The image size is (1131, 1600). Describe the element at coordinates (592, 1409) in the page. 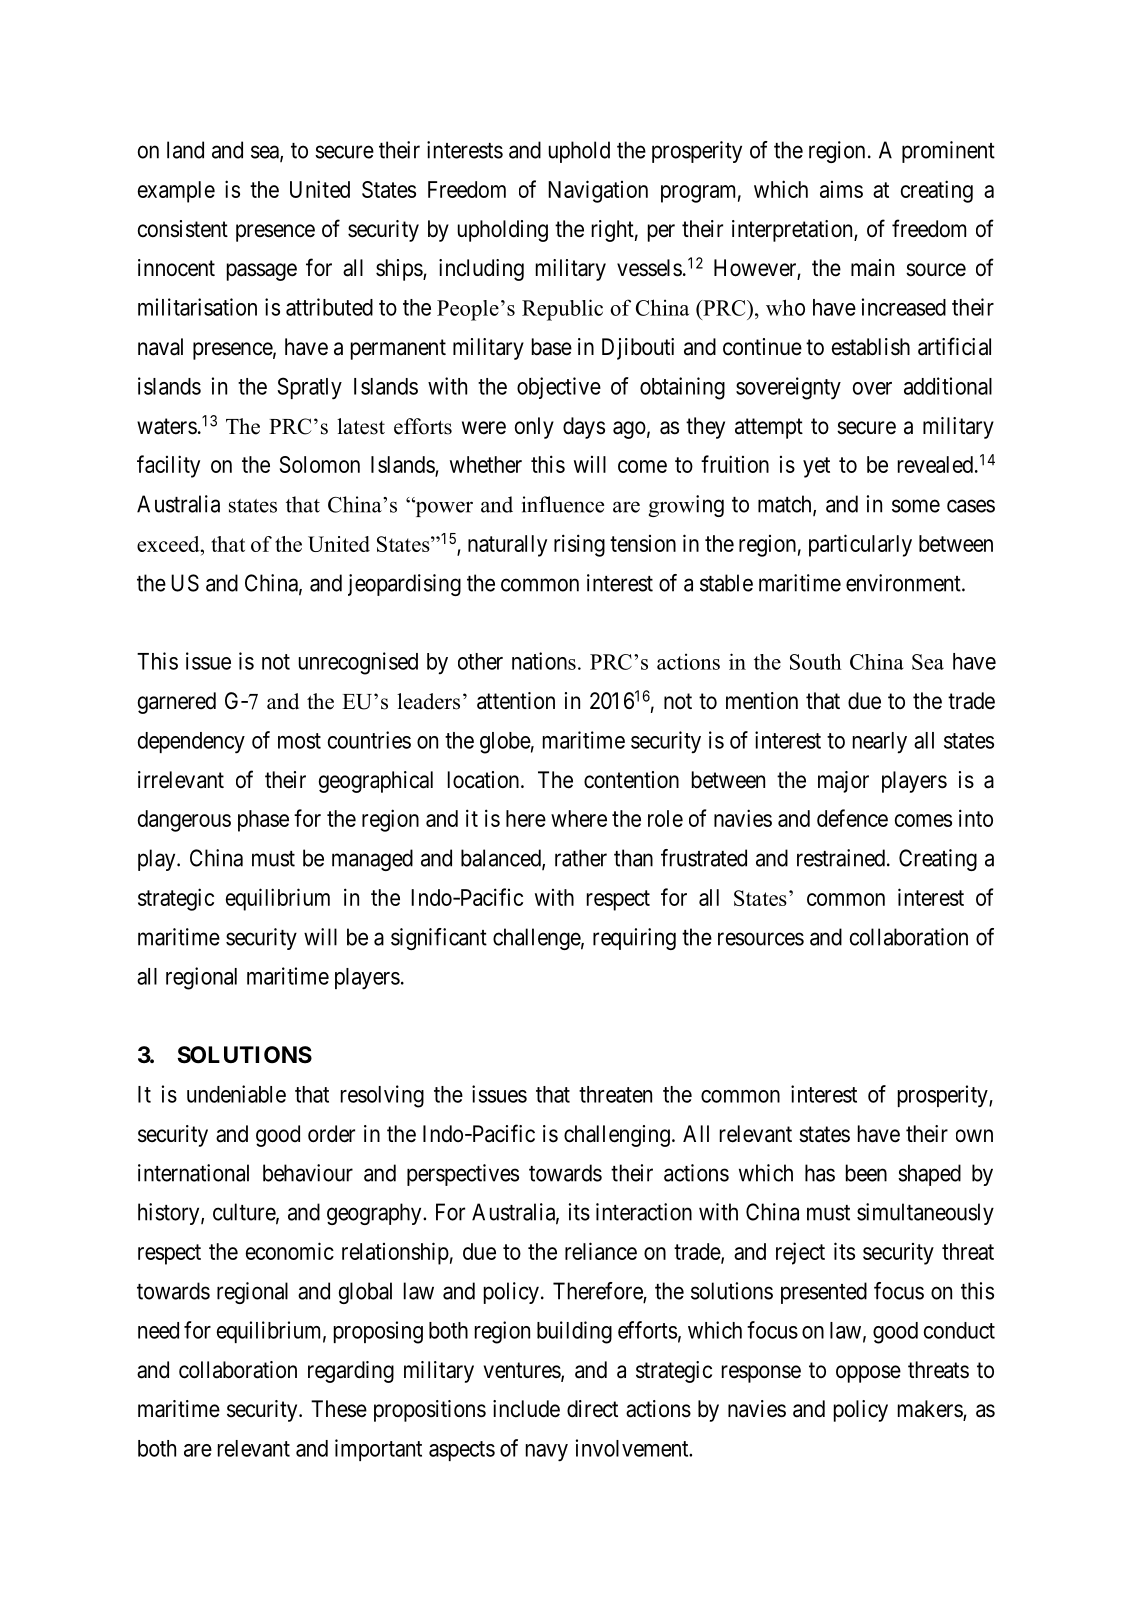

I see `direct` at that location.
